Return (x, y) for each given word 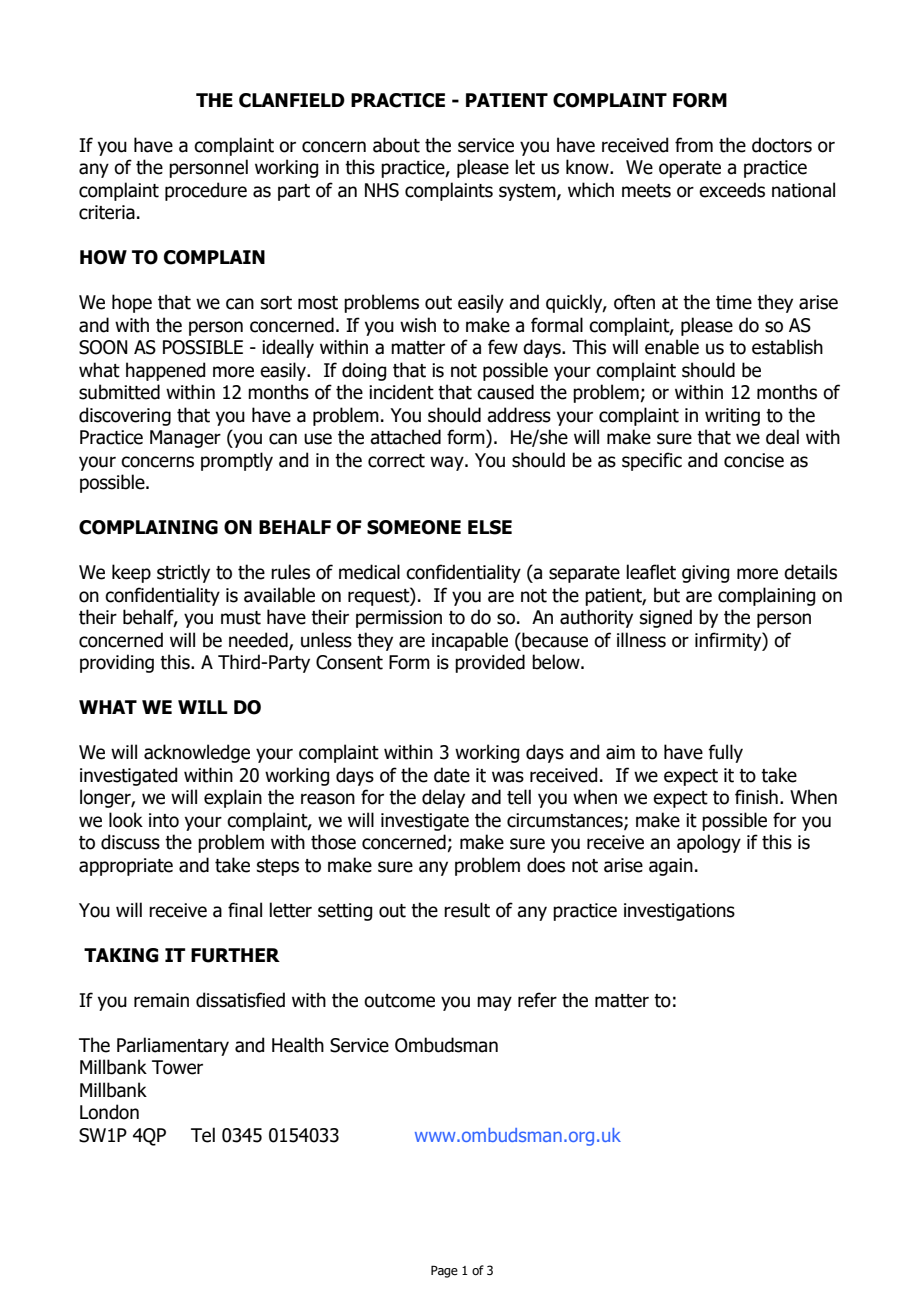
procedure (206, 191)
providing (117, 663)
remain (161, 1000)
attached (405, 437)
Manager (185, 439)
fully (725, 753)
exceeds (732, 190)
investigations (679, 912)
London (109, 1112)
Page (444, 1271)
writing (732, 417)
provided (490, 663)
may (494, 1003)
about (396, 145)
